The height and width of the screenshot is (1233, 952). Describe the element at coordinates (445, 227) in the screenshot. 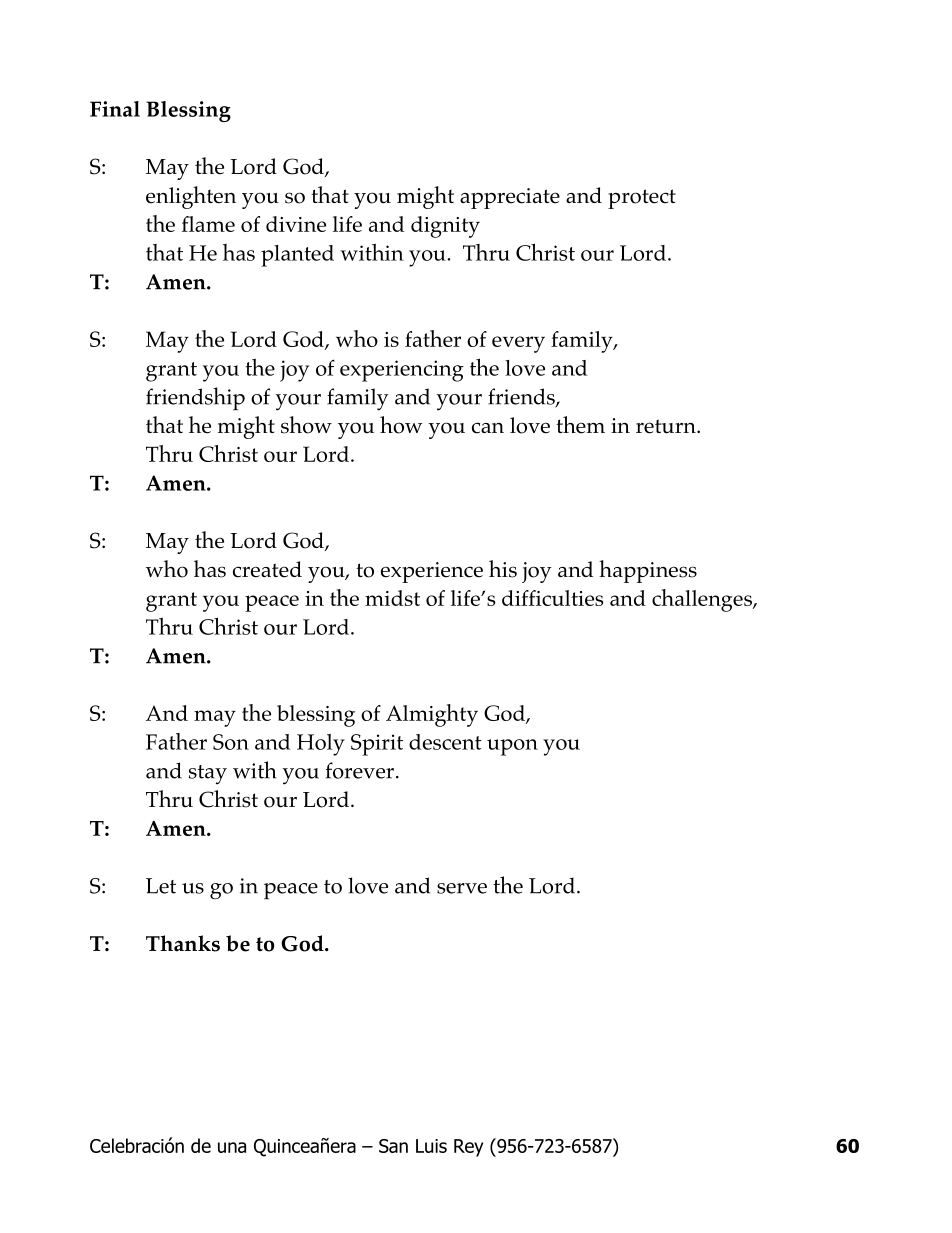

I see `dignity` at that location.
